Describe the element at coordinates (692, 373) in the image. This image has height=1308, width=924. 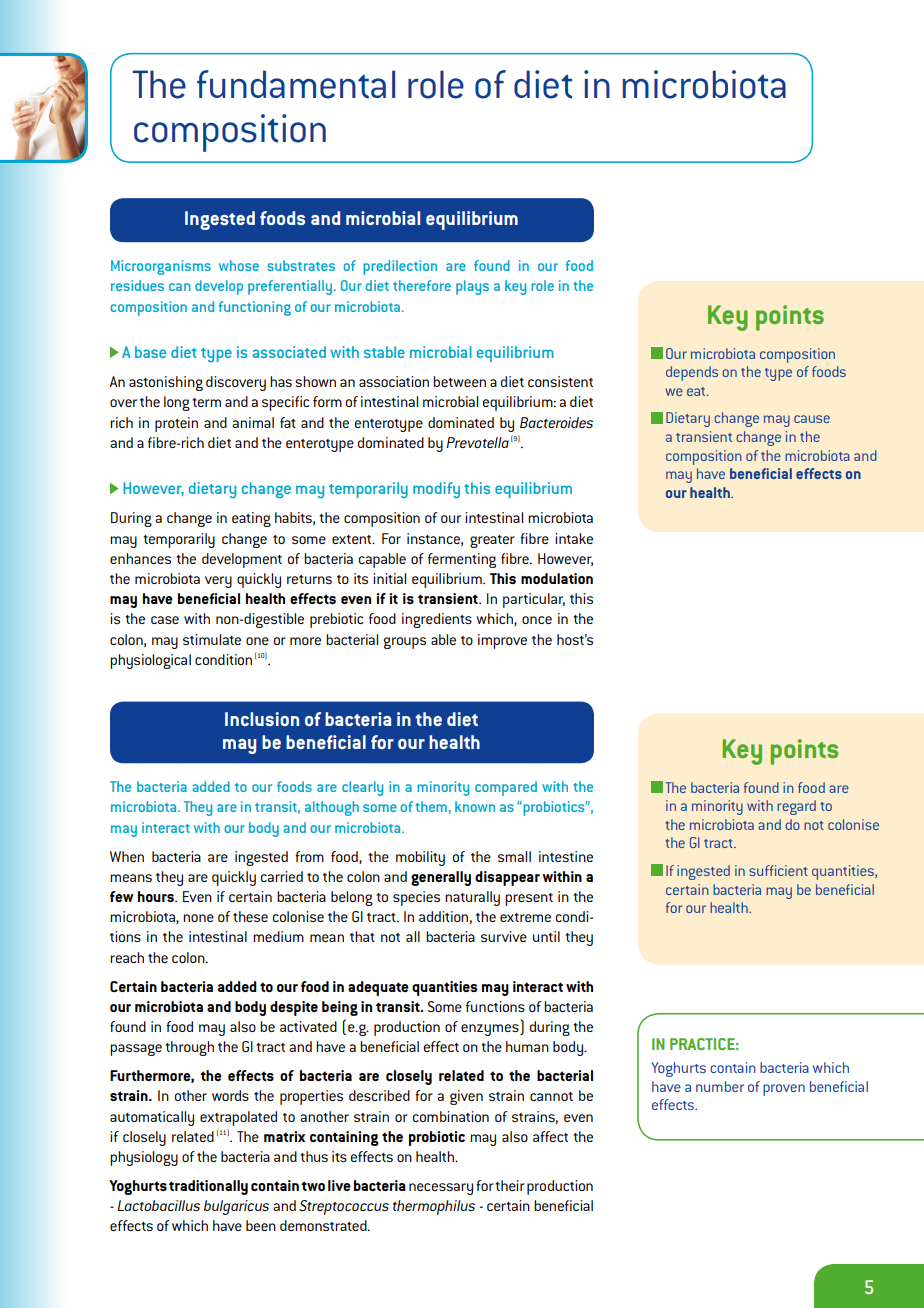
I see `depends` at that location.
